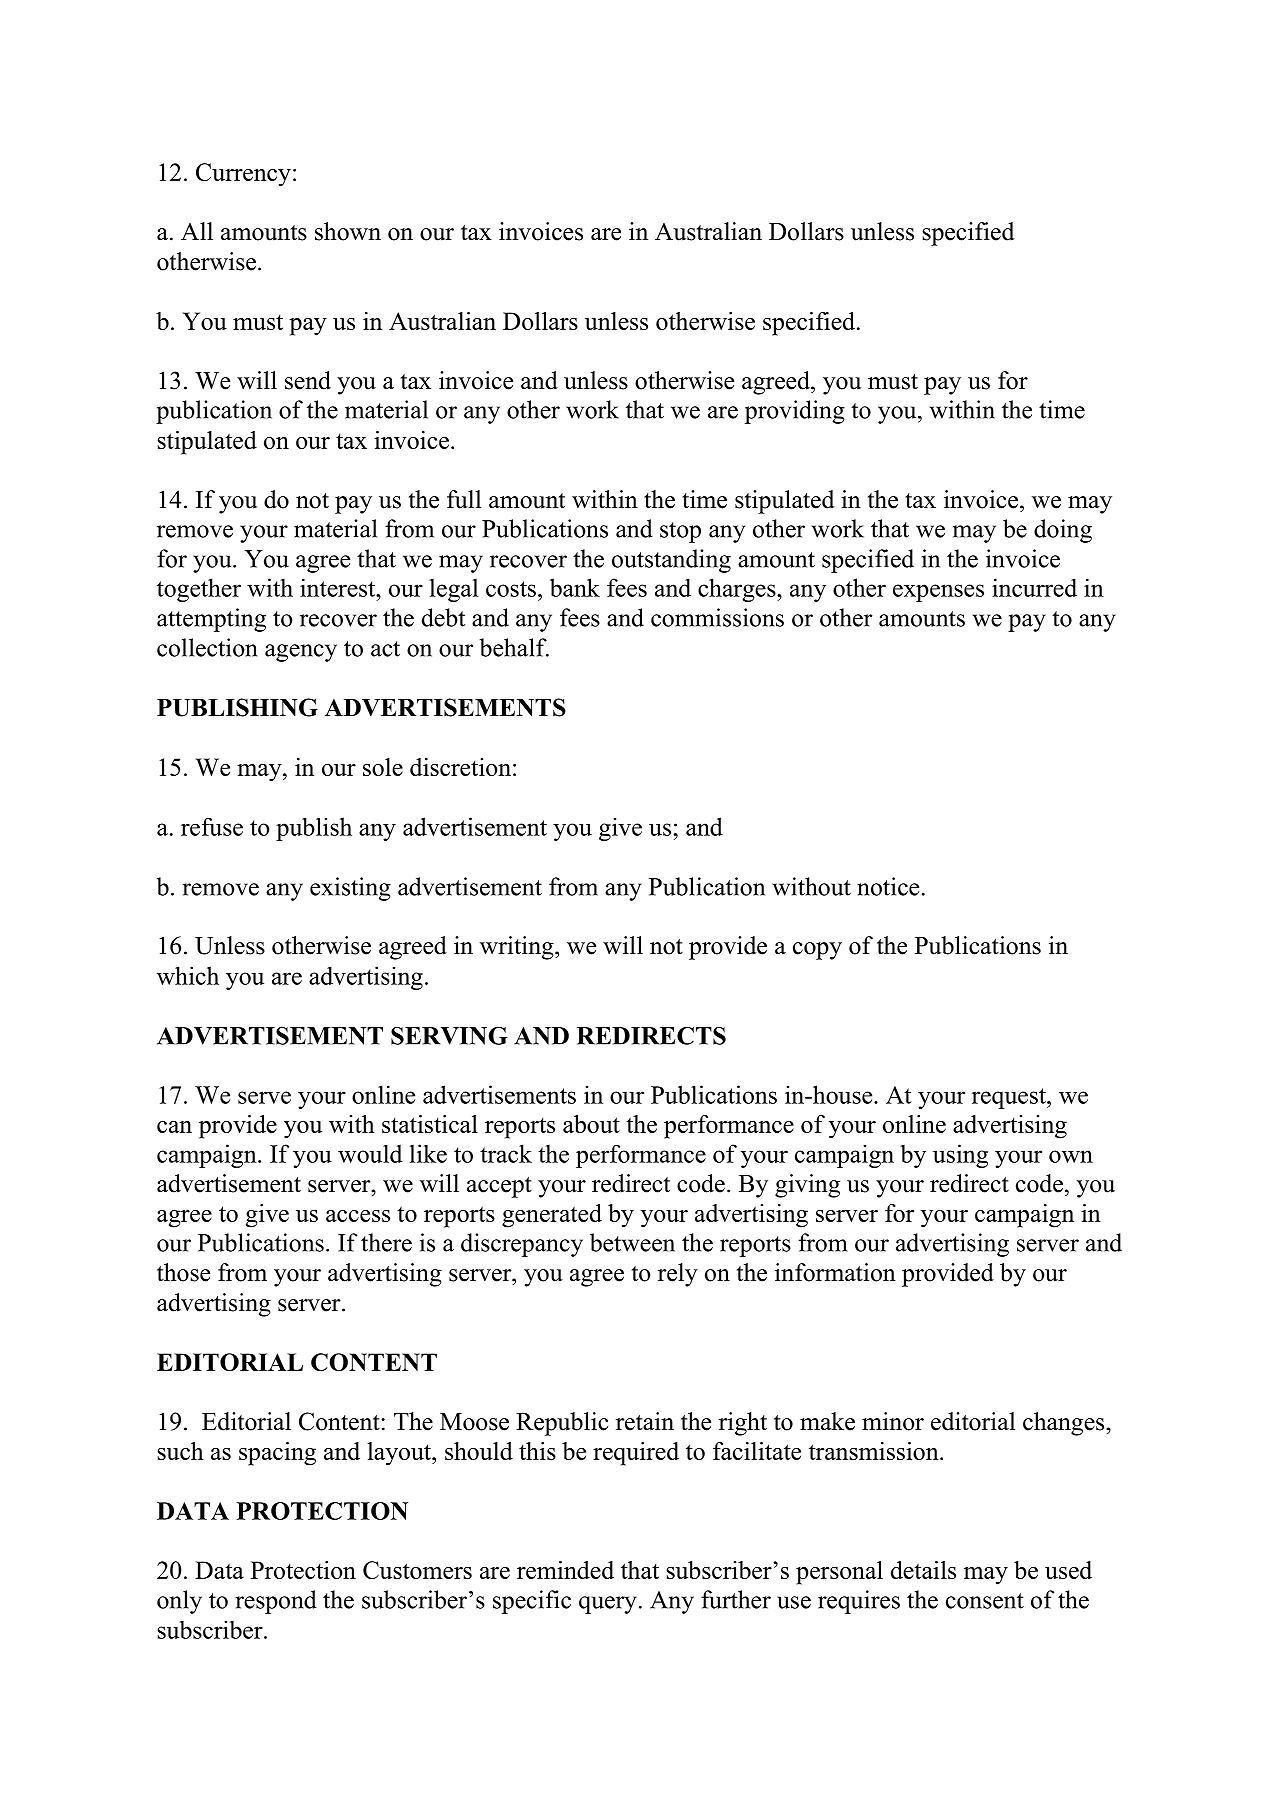 This screenshot has width=1277, height=1807. What do you see at coordinates (608, 1605) in the screenshot?
I see `query` at bounding box center [608, 1605].
